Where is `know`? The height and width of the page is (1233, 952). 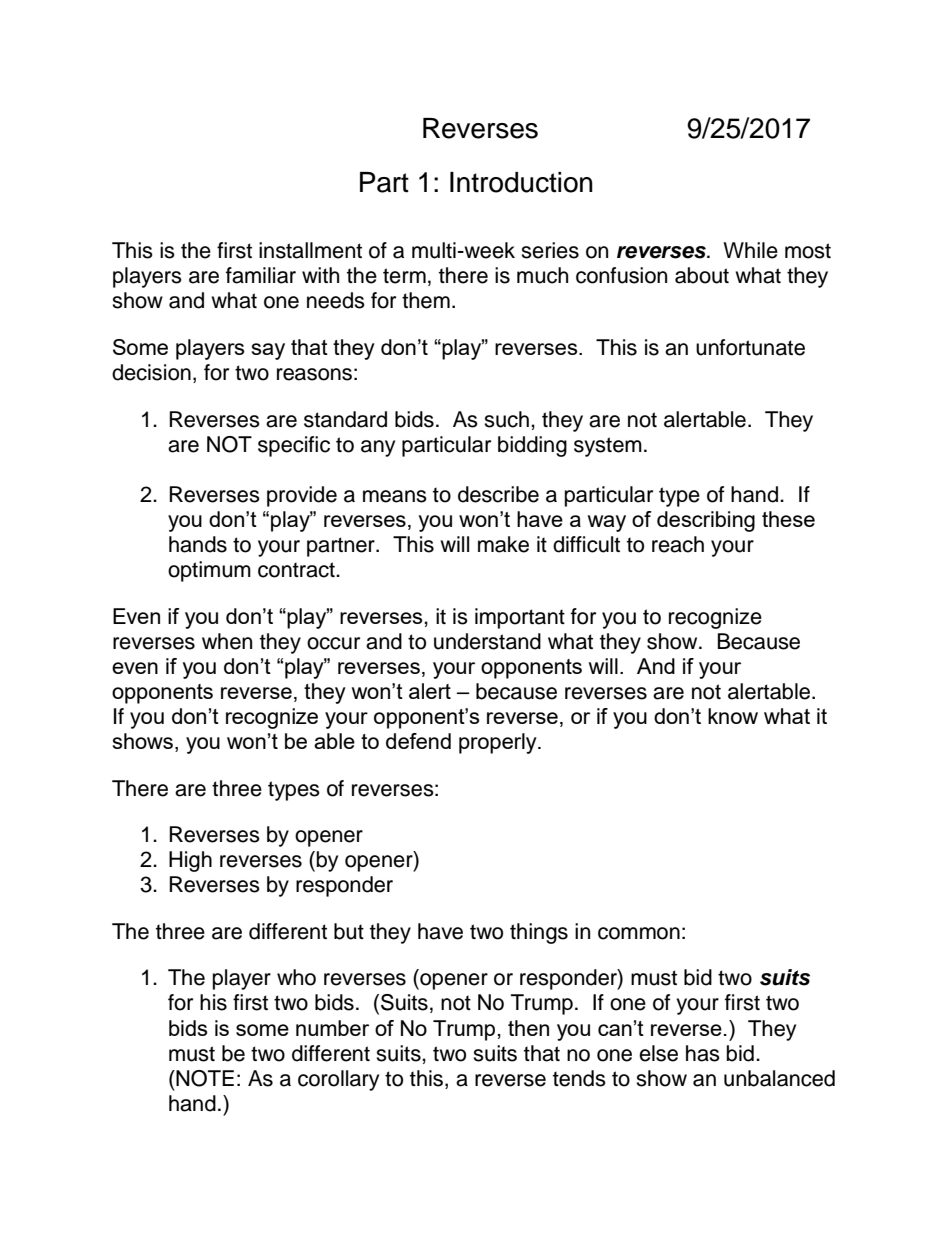
know is located at coordinates (733, 716).
